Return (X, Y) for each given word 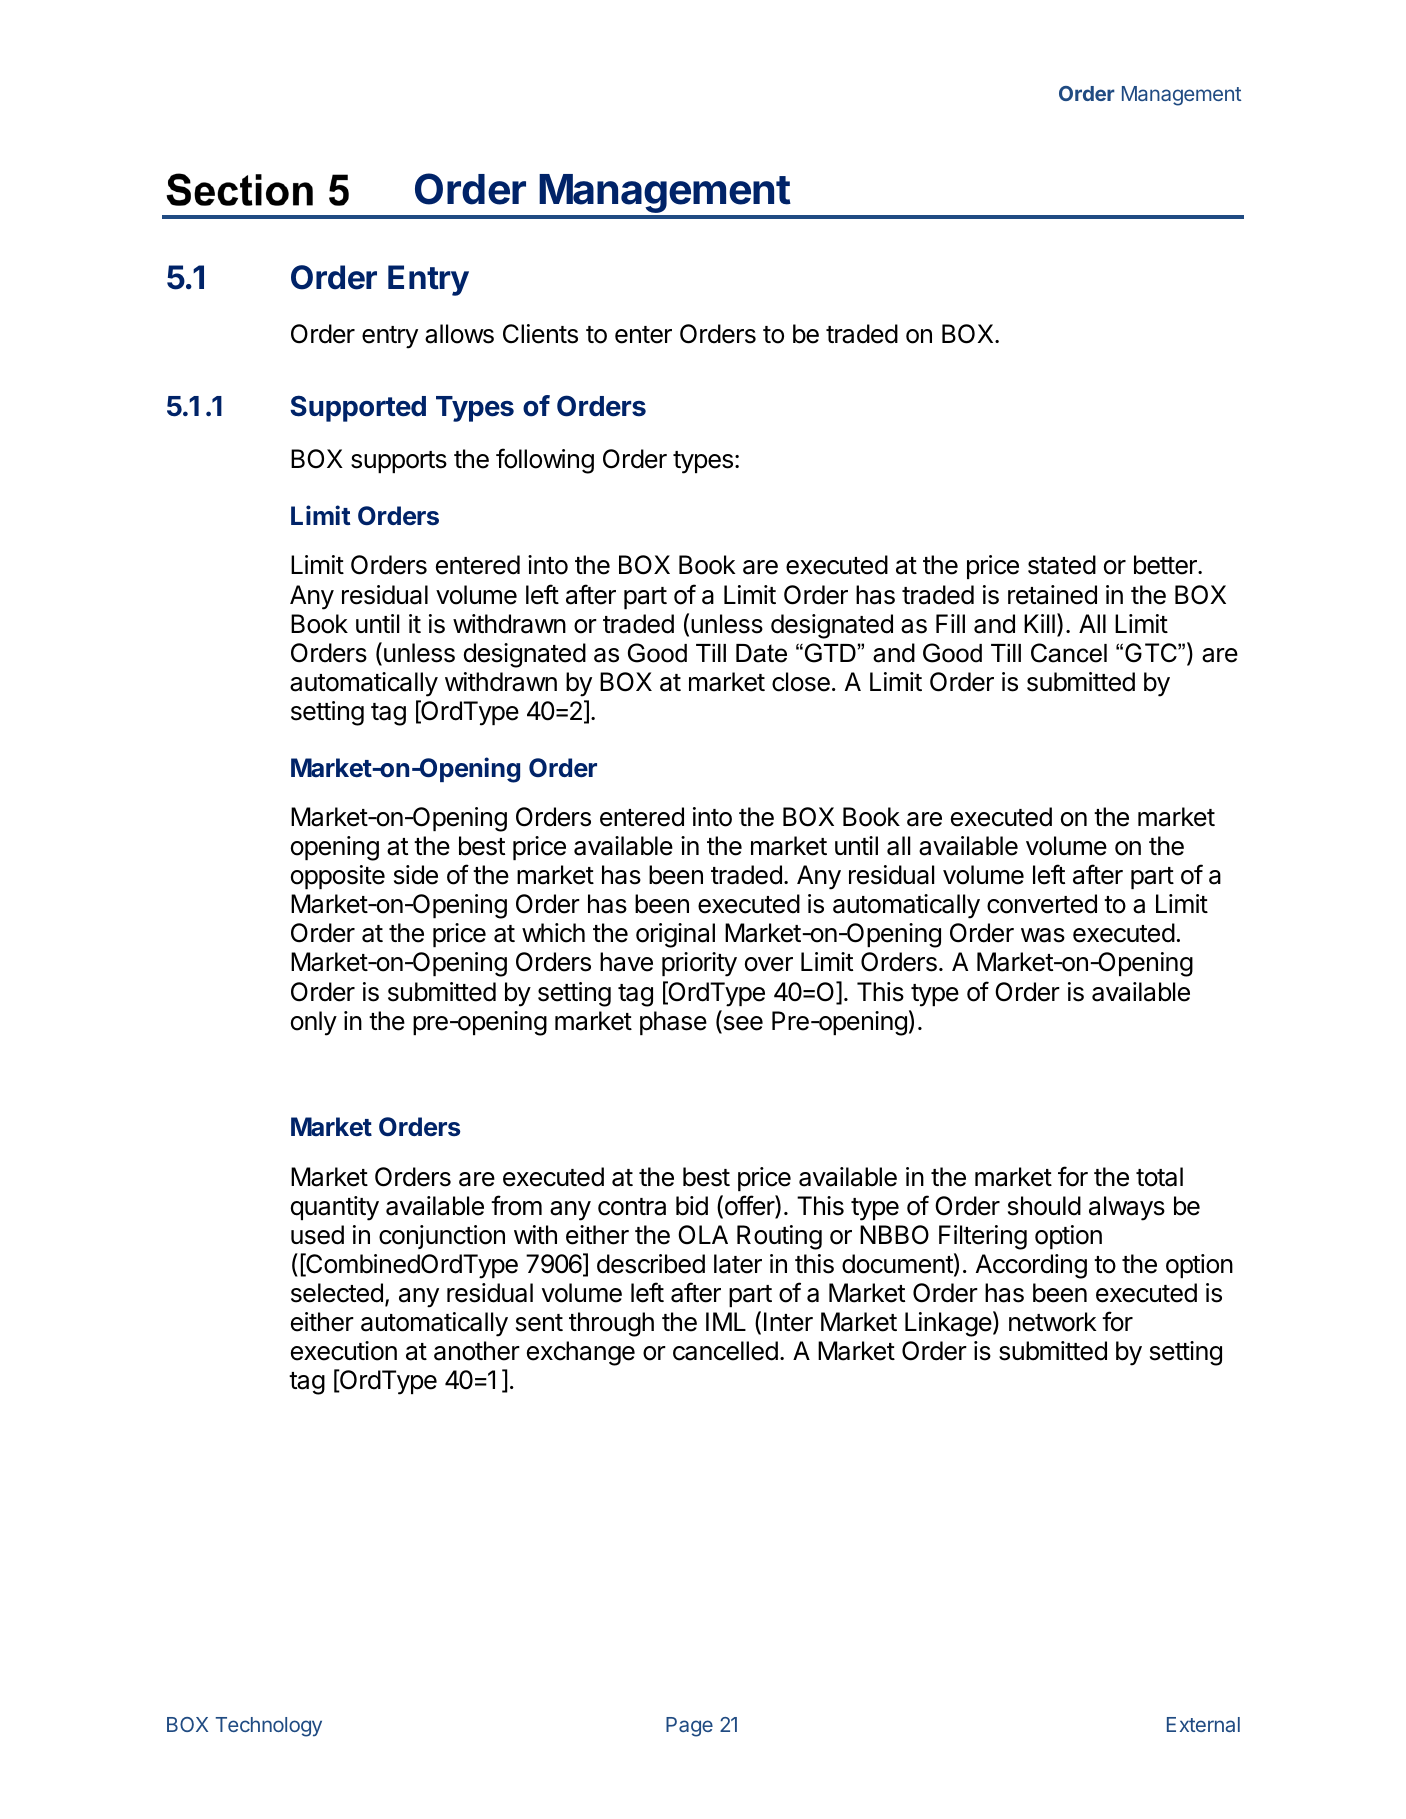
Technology (269, 1727)
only (314, 1023)
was (1043, 935)
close (801, 682)
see (742, 1024)
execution (344, 1351)
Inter (788, 1322)
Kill (1039, 623)
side (416, 875)
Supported (358, 408)
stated (1062, 565)
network (1053, 1322)
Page (689, 1727)
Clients (540, 334)
